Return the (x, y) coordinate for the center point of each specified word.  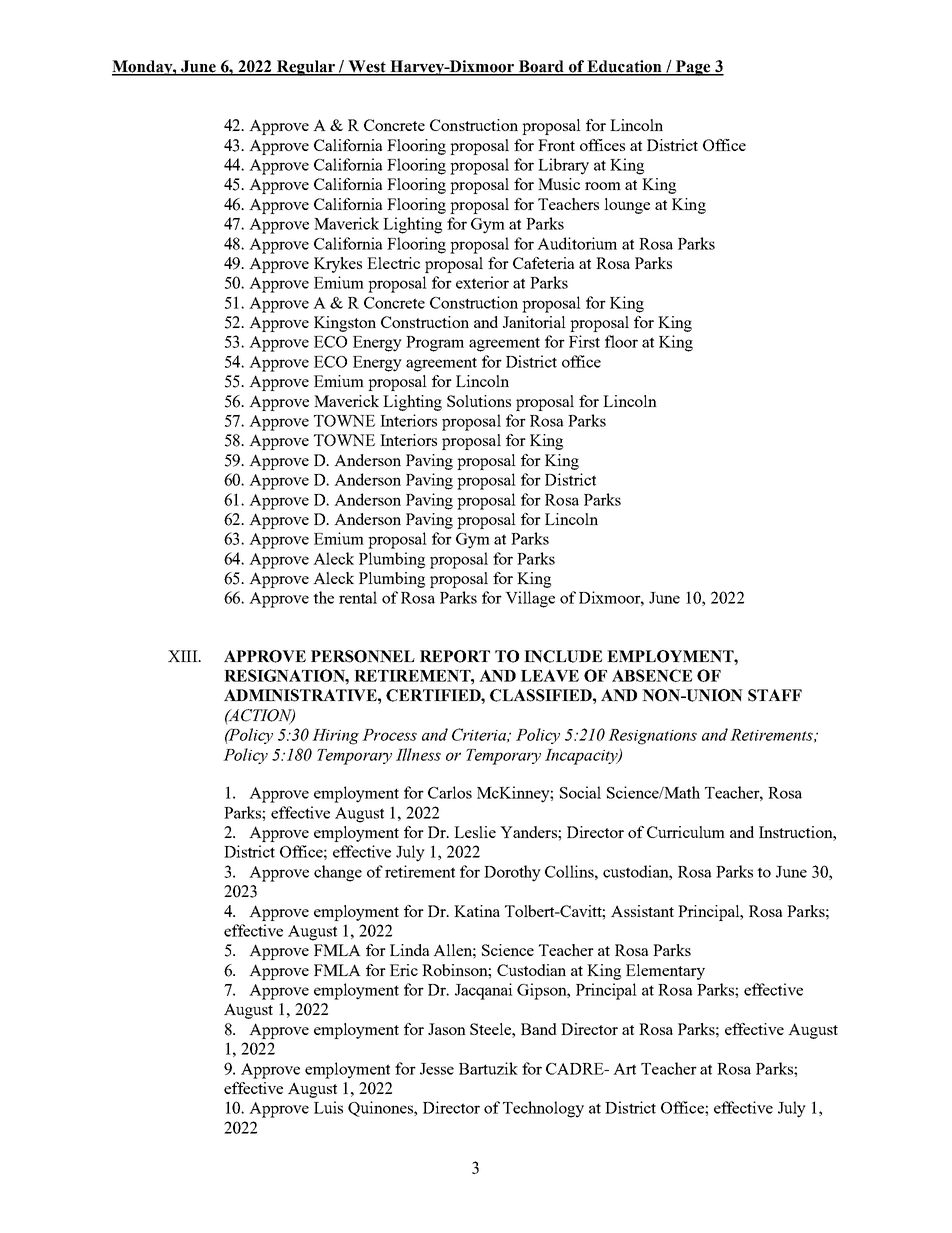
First (584, 341)
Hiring (335, 737)
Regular (306, 68)
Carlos (450, 792)
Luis (328, 1107)
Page (693, 68)
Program (435, 344)
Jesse (437, 1069)
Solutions (479, 401)
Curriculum (686, 832)
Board (542, 67)
